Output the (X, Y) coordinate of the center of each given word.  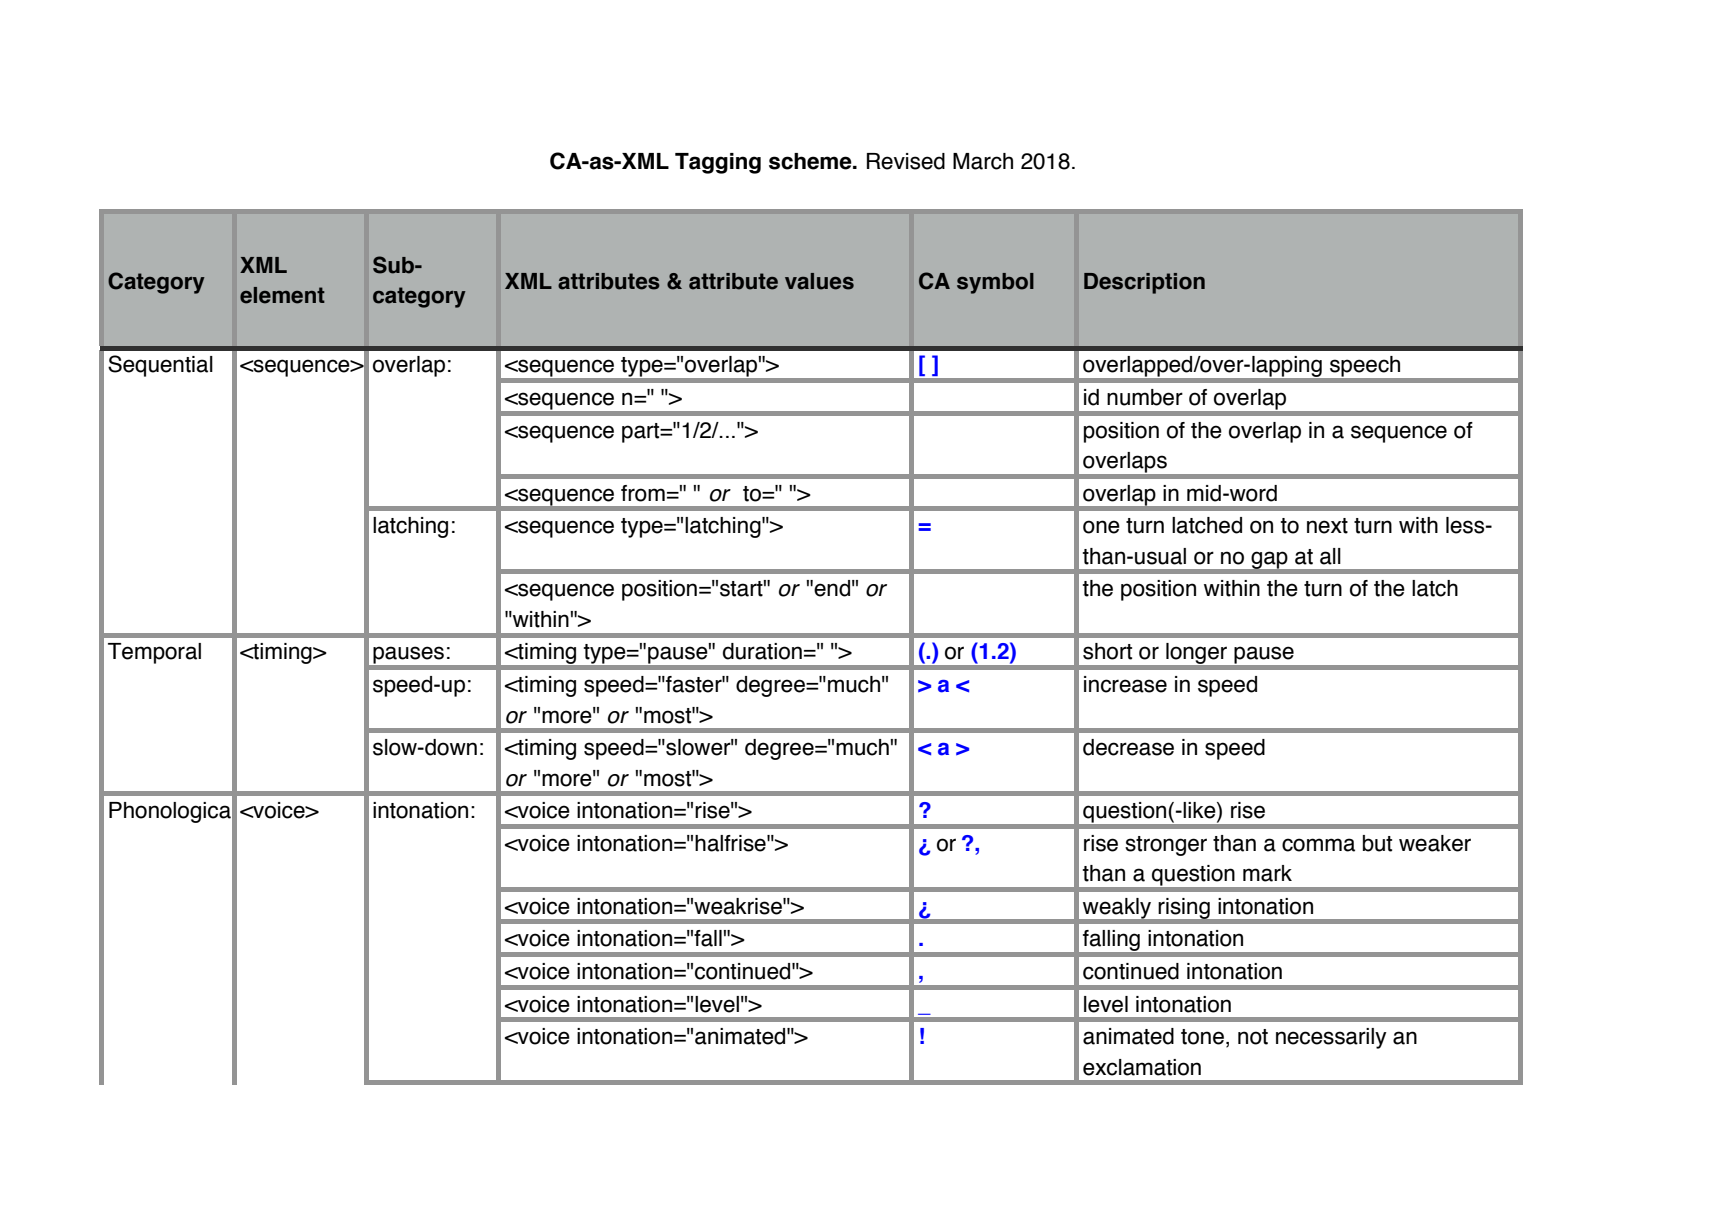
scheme (811, 161)
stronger (1166, 846)
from (643, 493)
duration (762, 651)
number (1145, 397)
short (1107, 651)
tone (1202, 1037)
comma (1318, 845)
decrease (1128, 747)
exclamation (1142, 1067)
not (1253, 1037)
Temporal (154, 653)
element (282, 295)
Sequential (160, 366)
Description (1144, 283)
